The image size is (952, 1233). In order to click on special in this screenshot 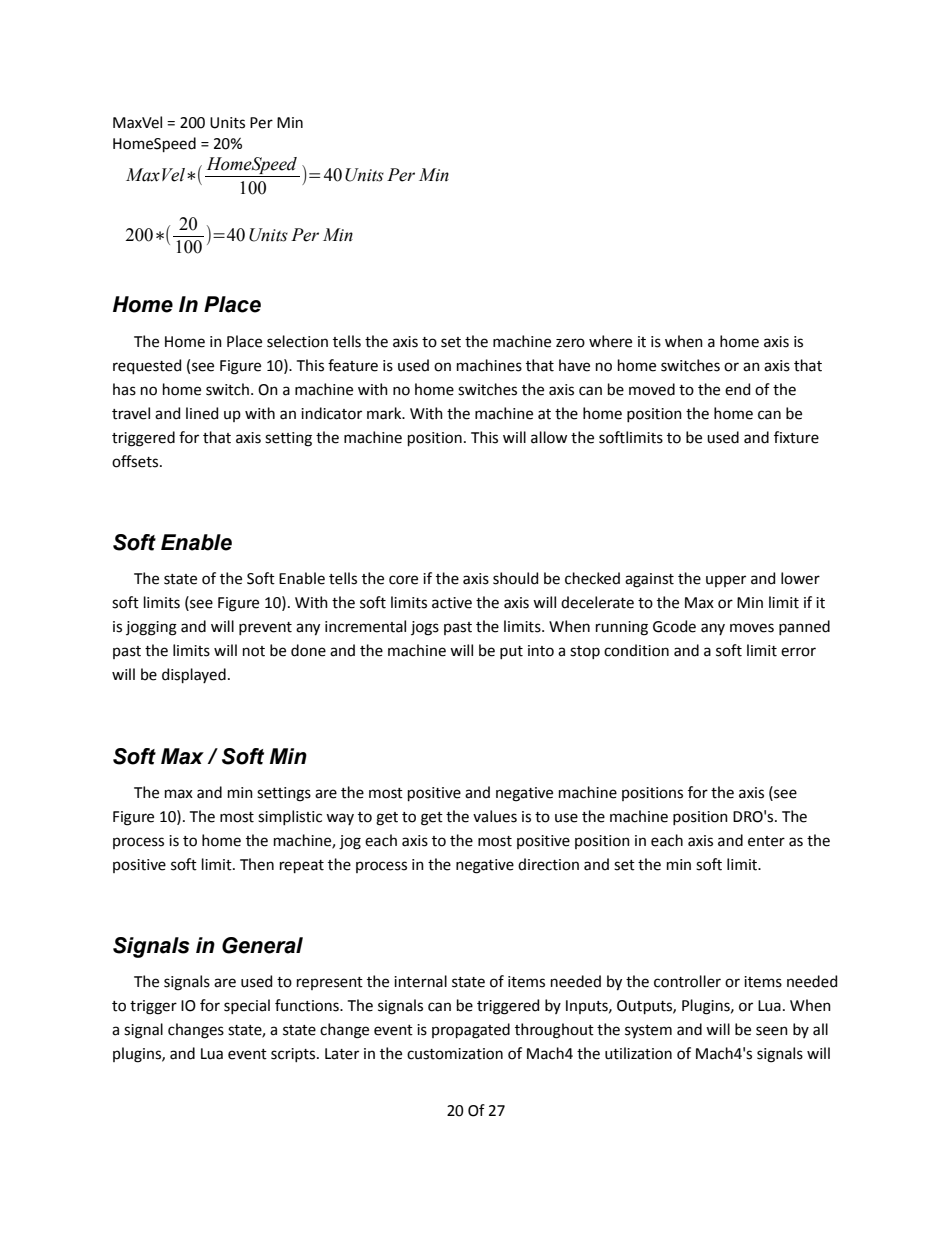, I will do `click(247, 1006)`.
